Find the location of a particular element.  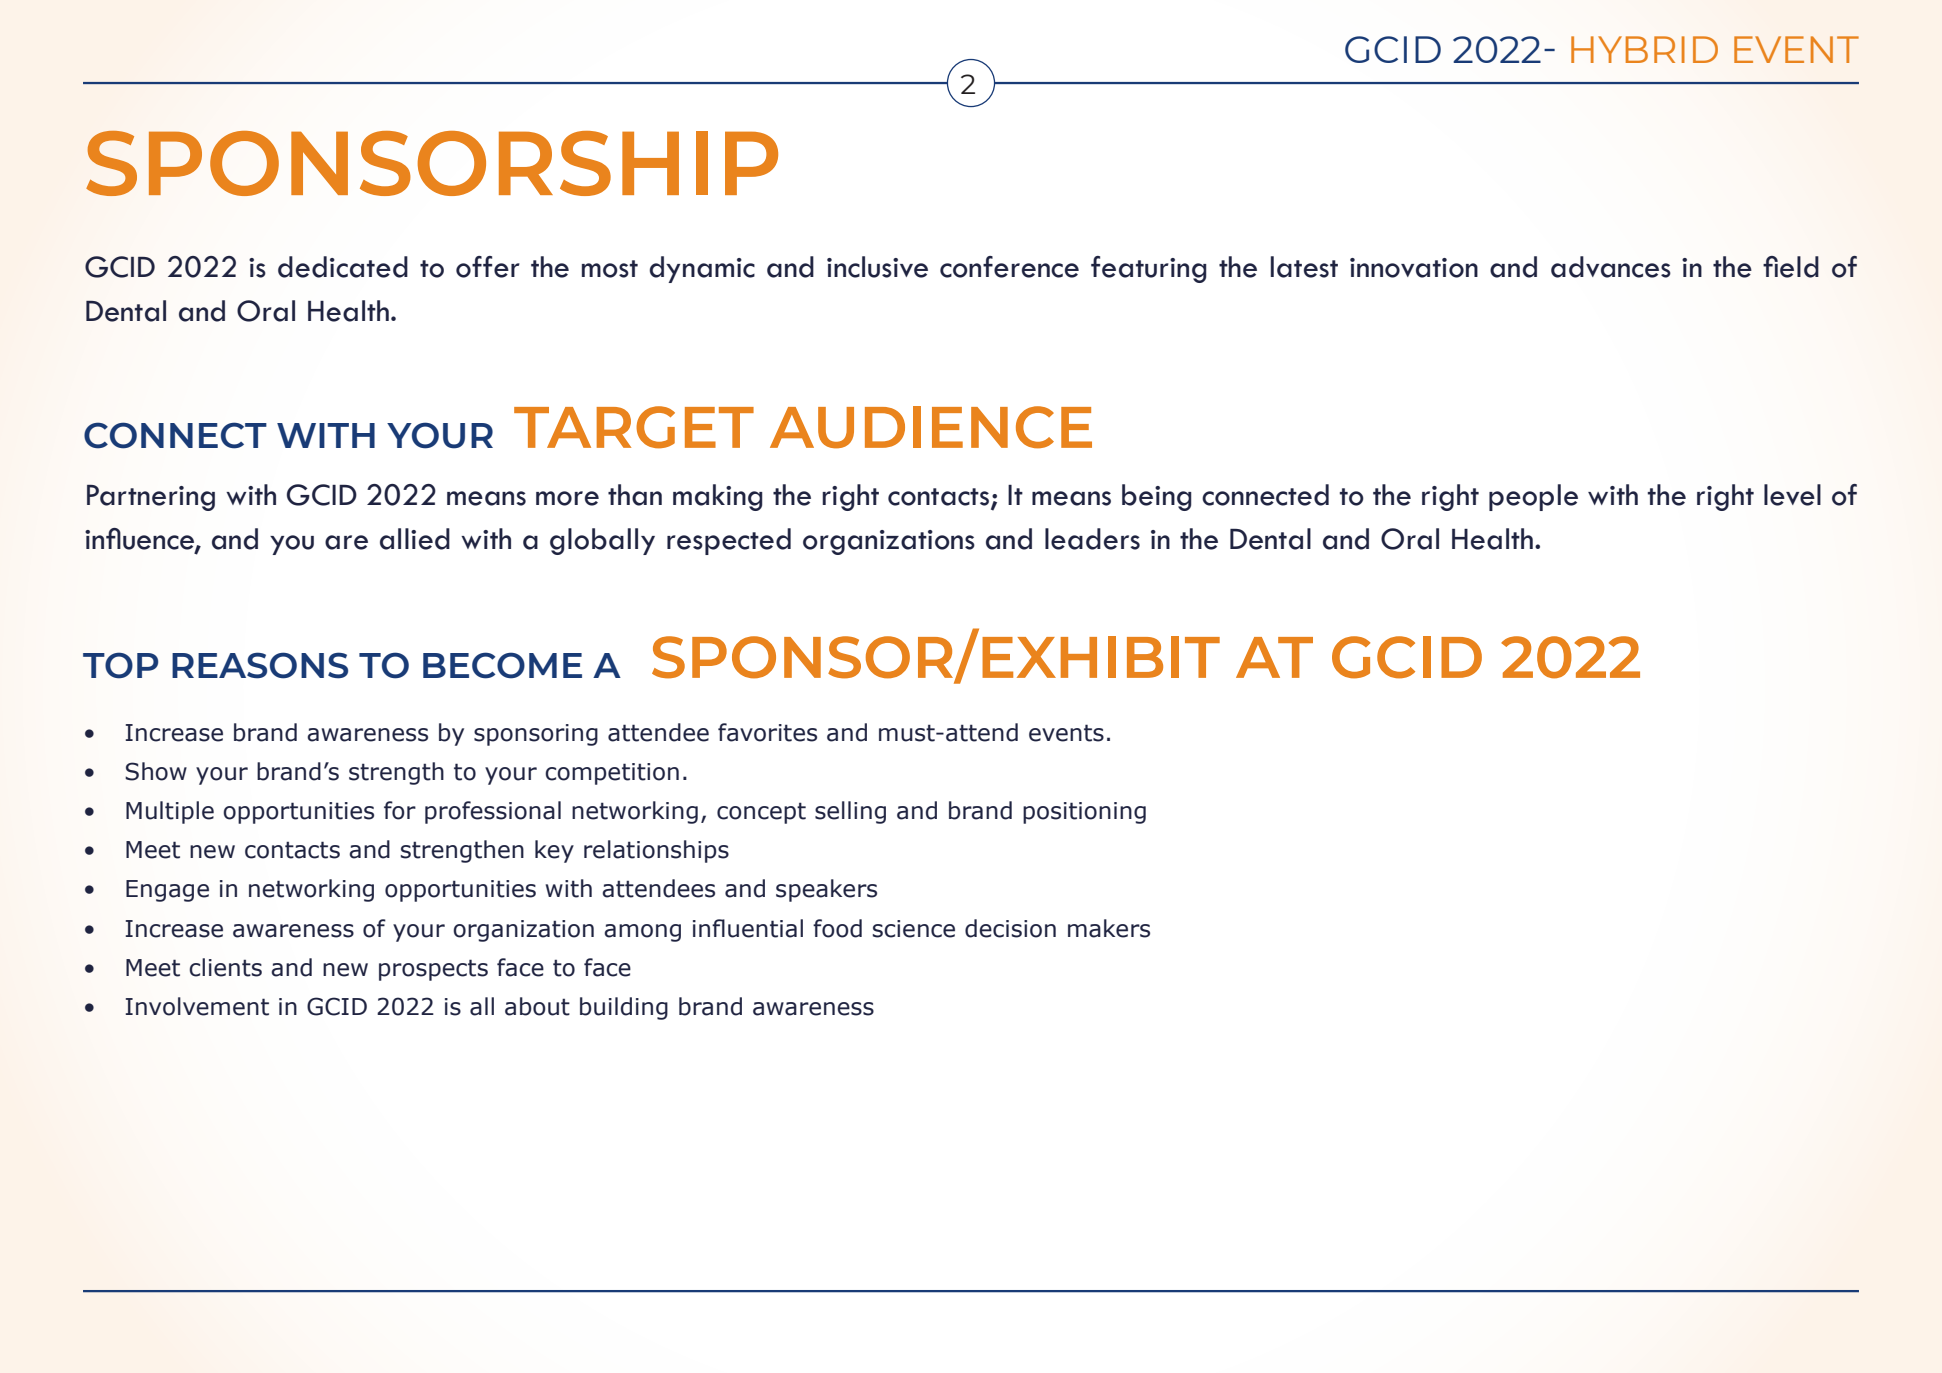

REASONS is located at coordinates (260, 665).
